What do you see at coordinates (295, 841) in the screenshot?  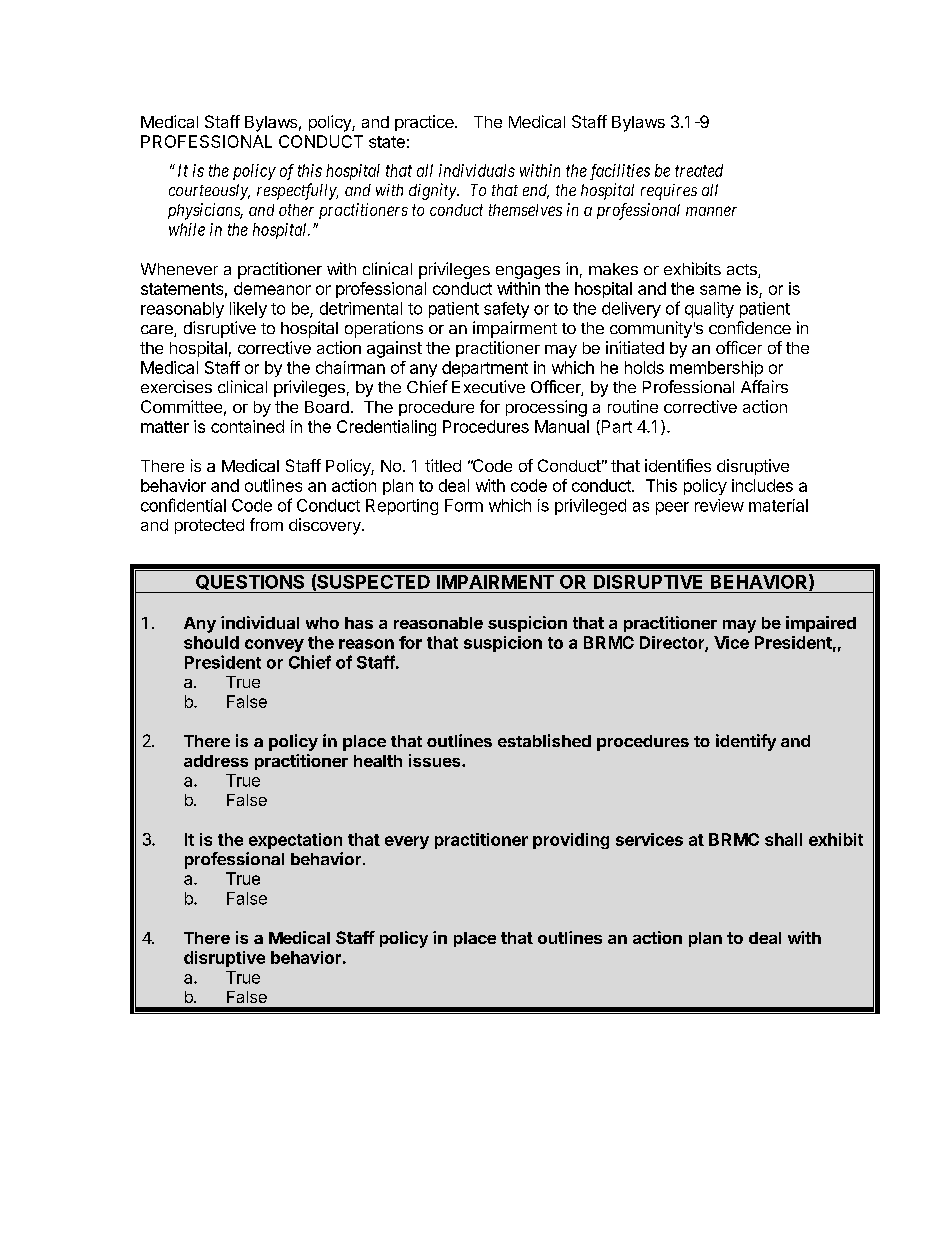 I see `expectation` at bounding box center [295, 841].
